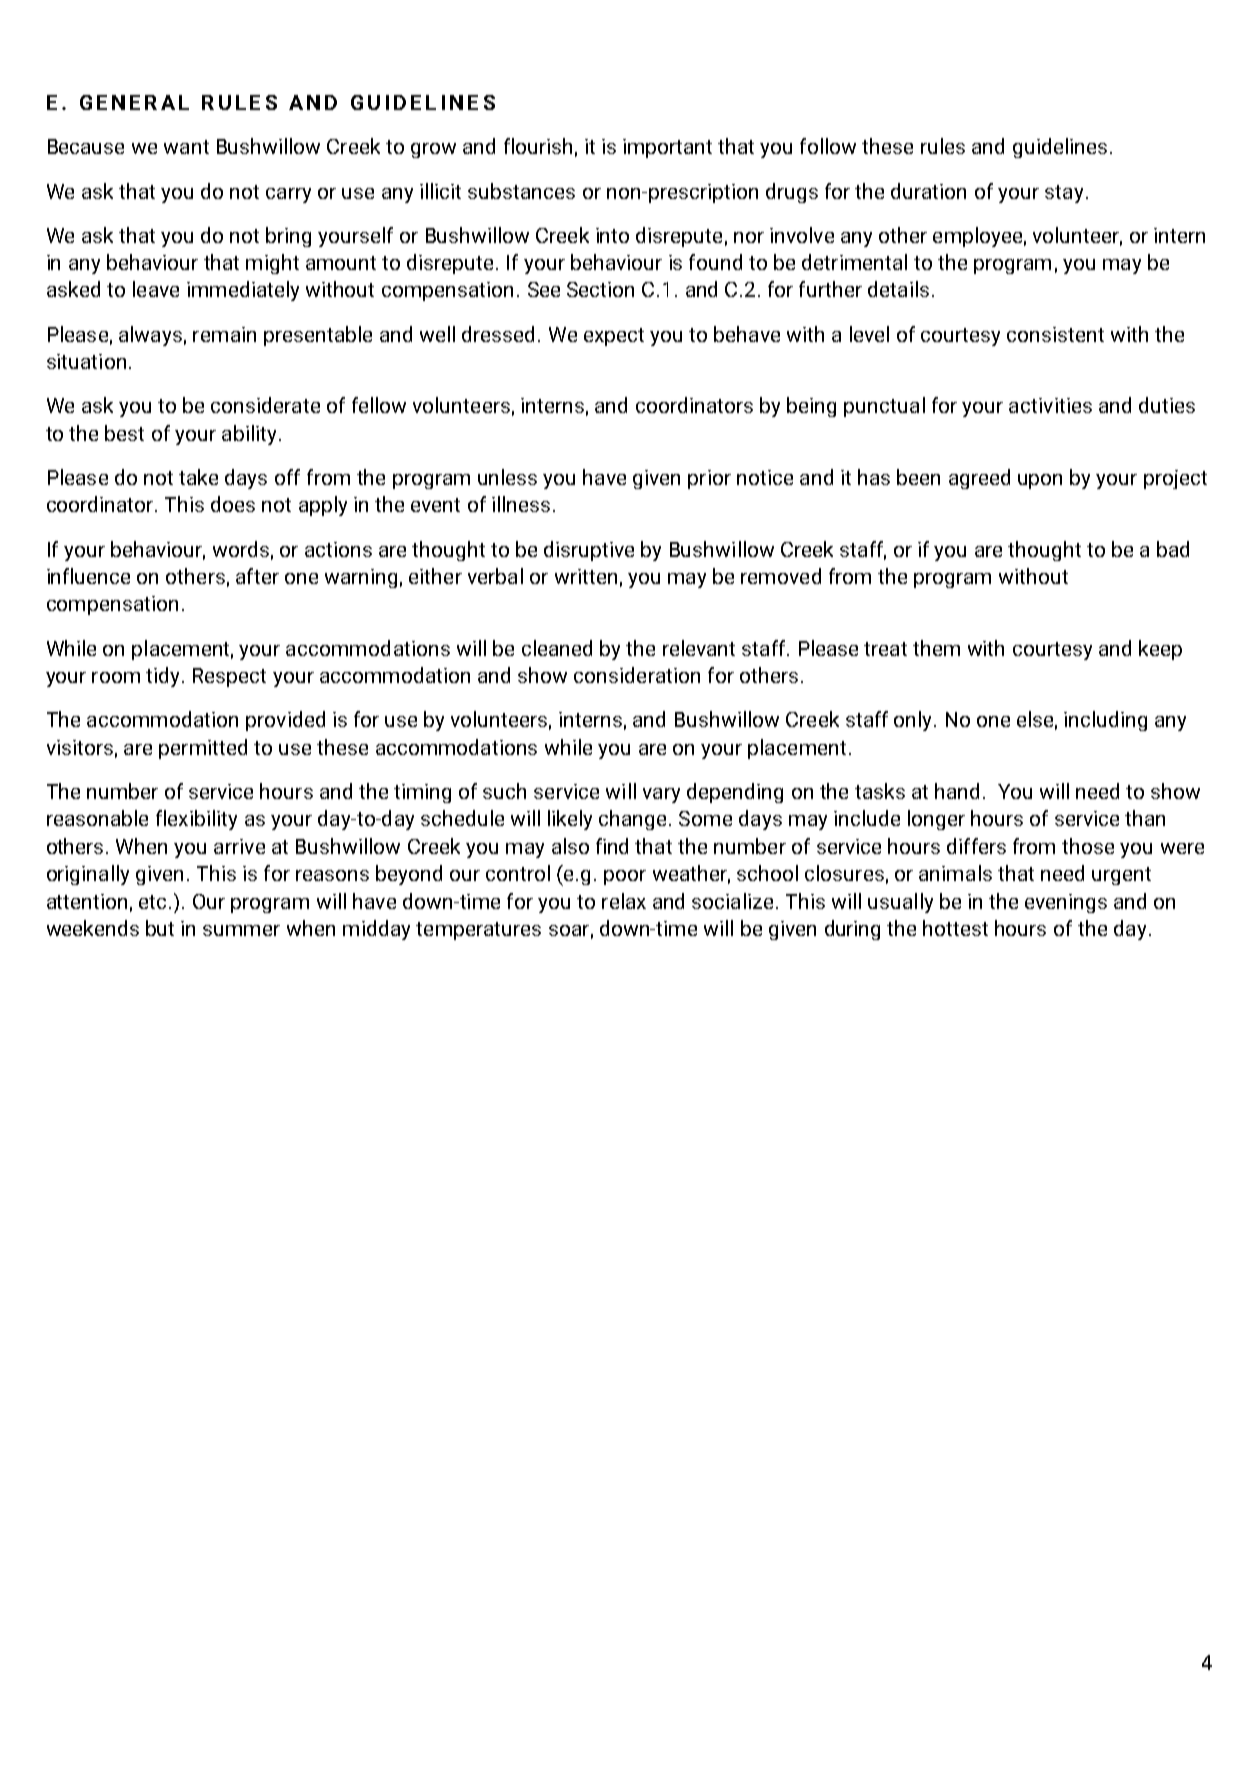  I want to click on disruptive, so click(589, 551).
